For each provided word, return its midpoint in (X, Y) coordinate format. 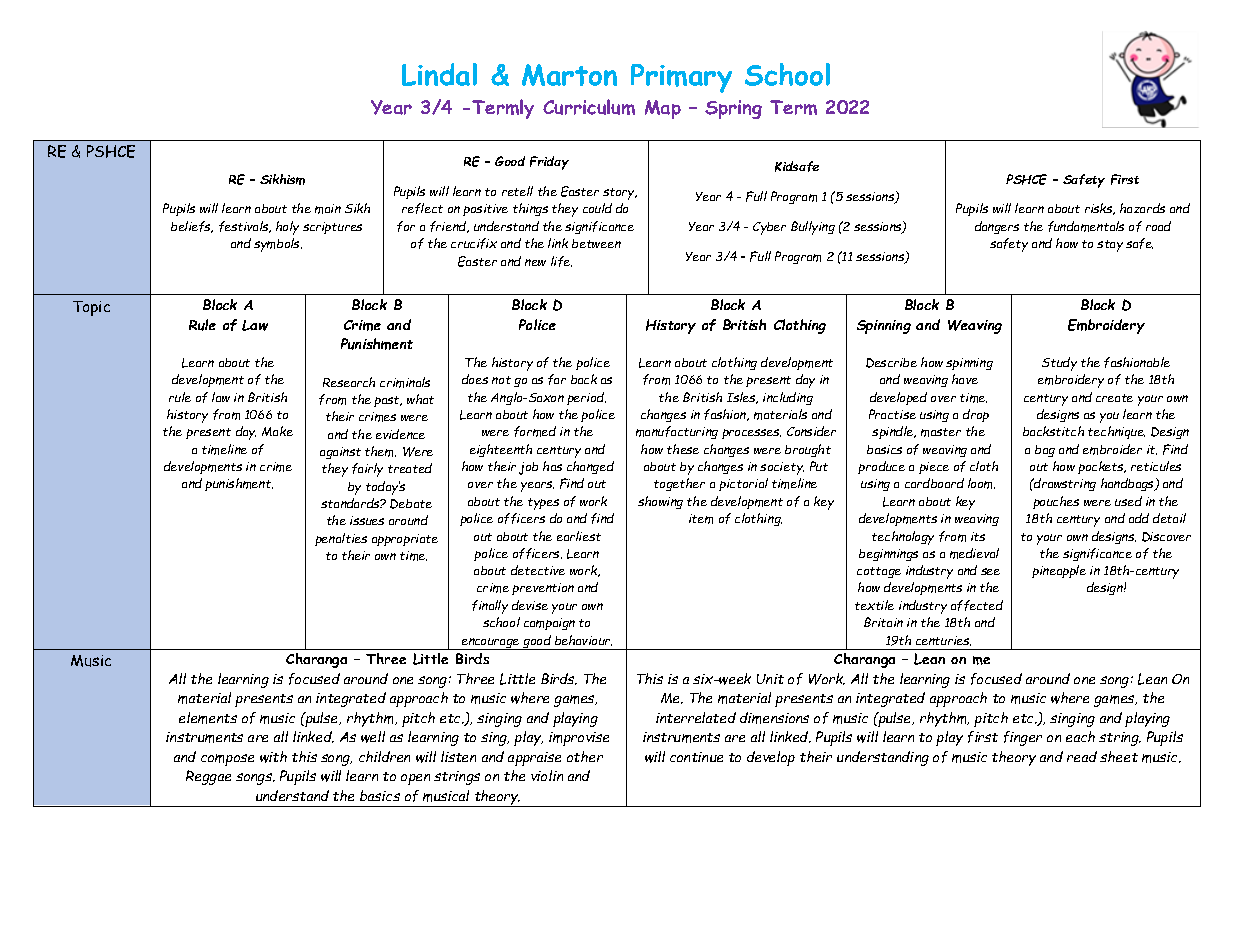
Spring (733, 109)
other (585, 756)
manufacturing (677, 432)
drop (976, 415)
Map (663, 109)
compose (227, 760)
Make (277, 431)
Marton (569, 75)
